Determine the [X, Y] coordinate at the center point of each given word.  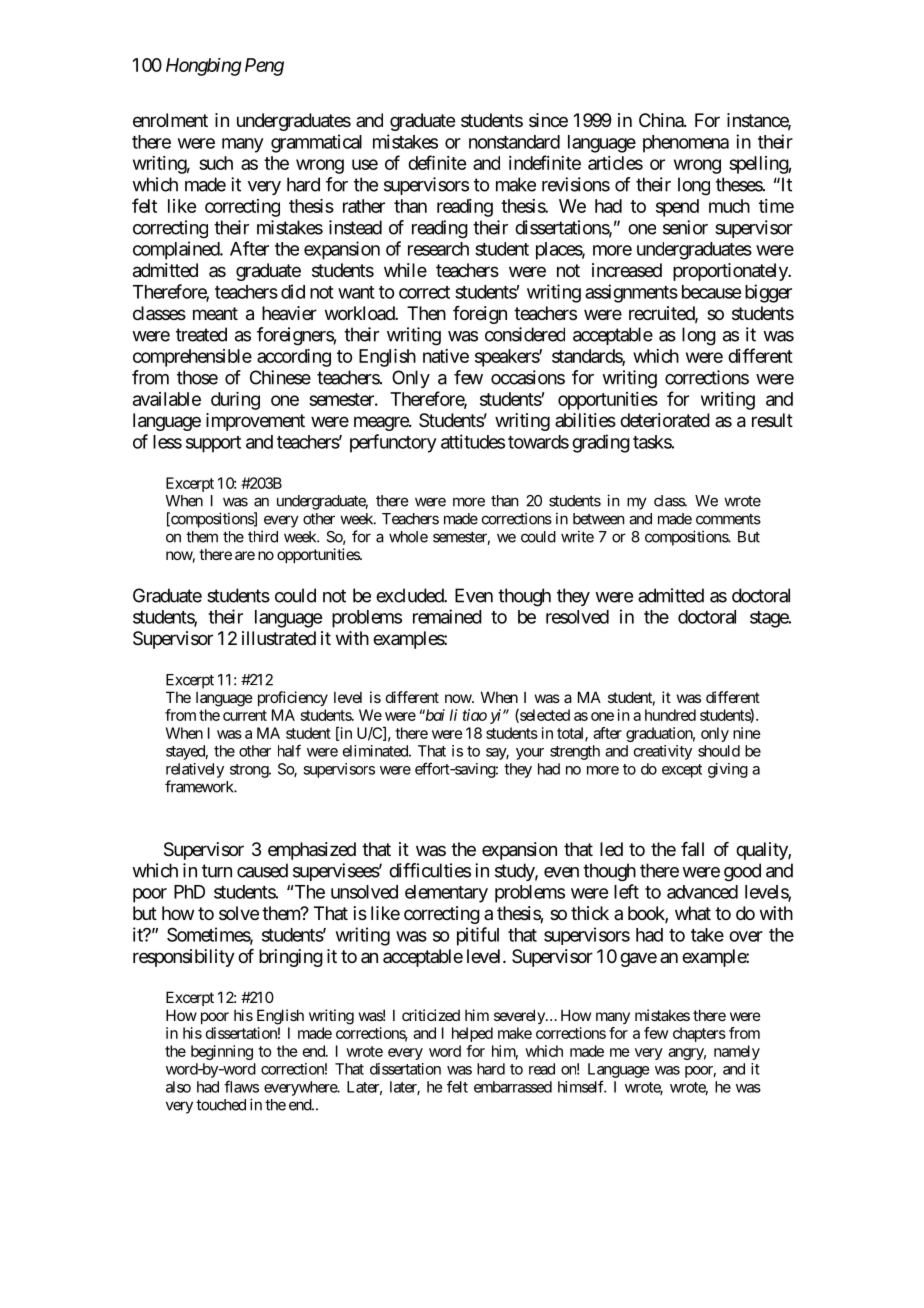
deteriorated [665, 420]
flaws [241, 1086]
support [213, 444]
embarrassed [513, 1087]
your [530, 754]
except [682, 771]
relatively [195, 770]
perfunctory [393, 443]
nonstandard [514, 142]
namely [737, 1052]
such [216, 163]
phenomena [686, 144]
